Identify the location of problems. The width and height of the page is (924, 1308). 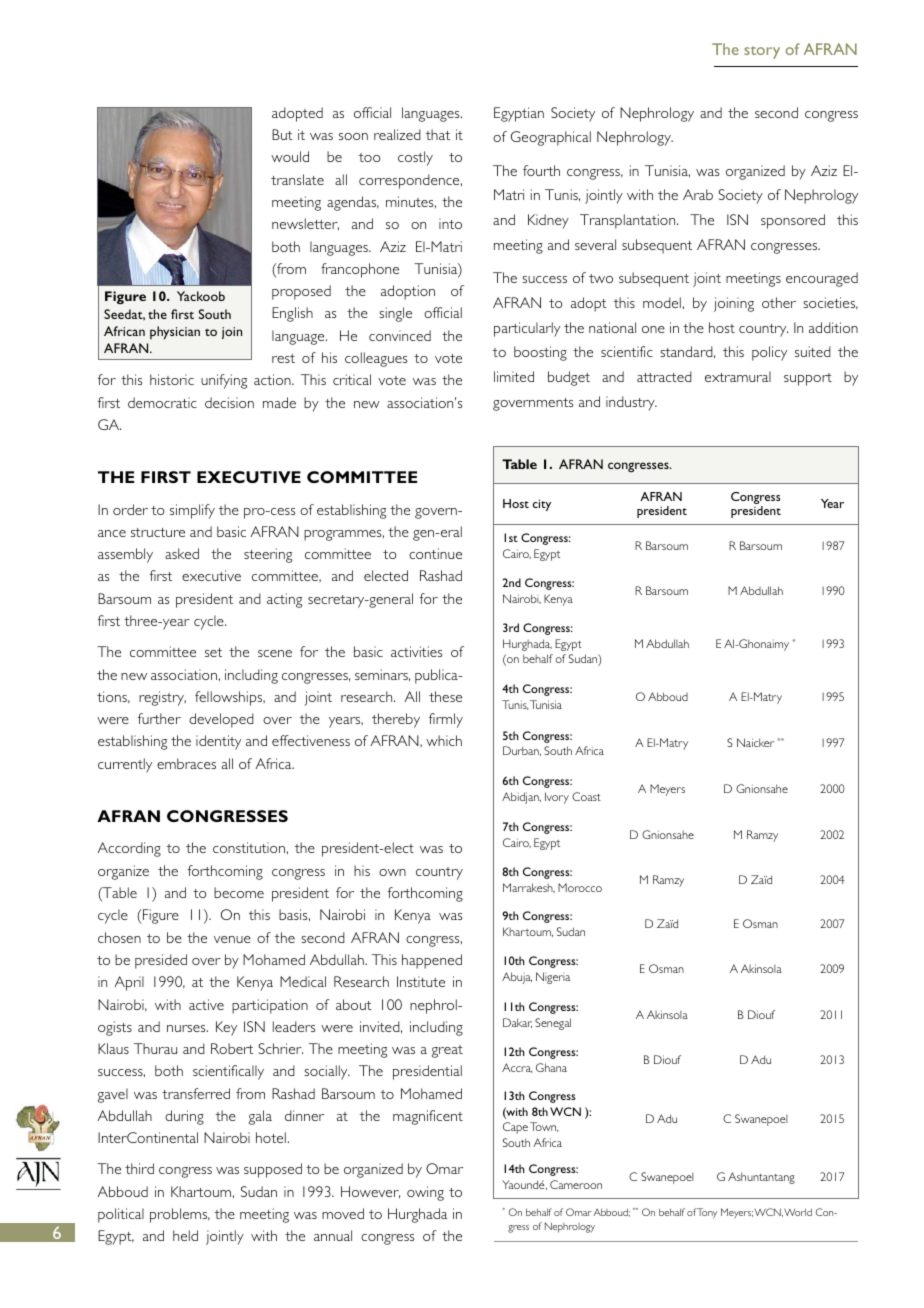
(180, 1215).
